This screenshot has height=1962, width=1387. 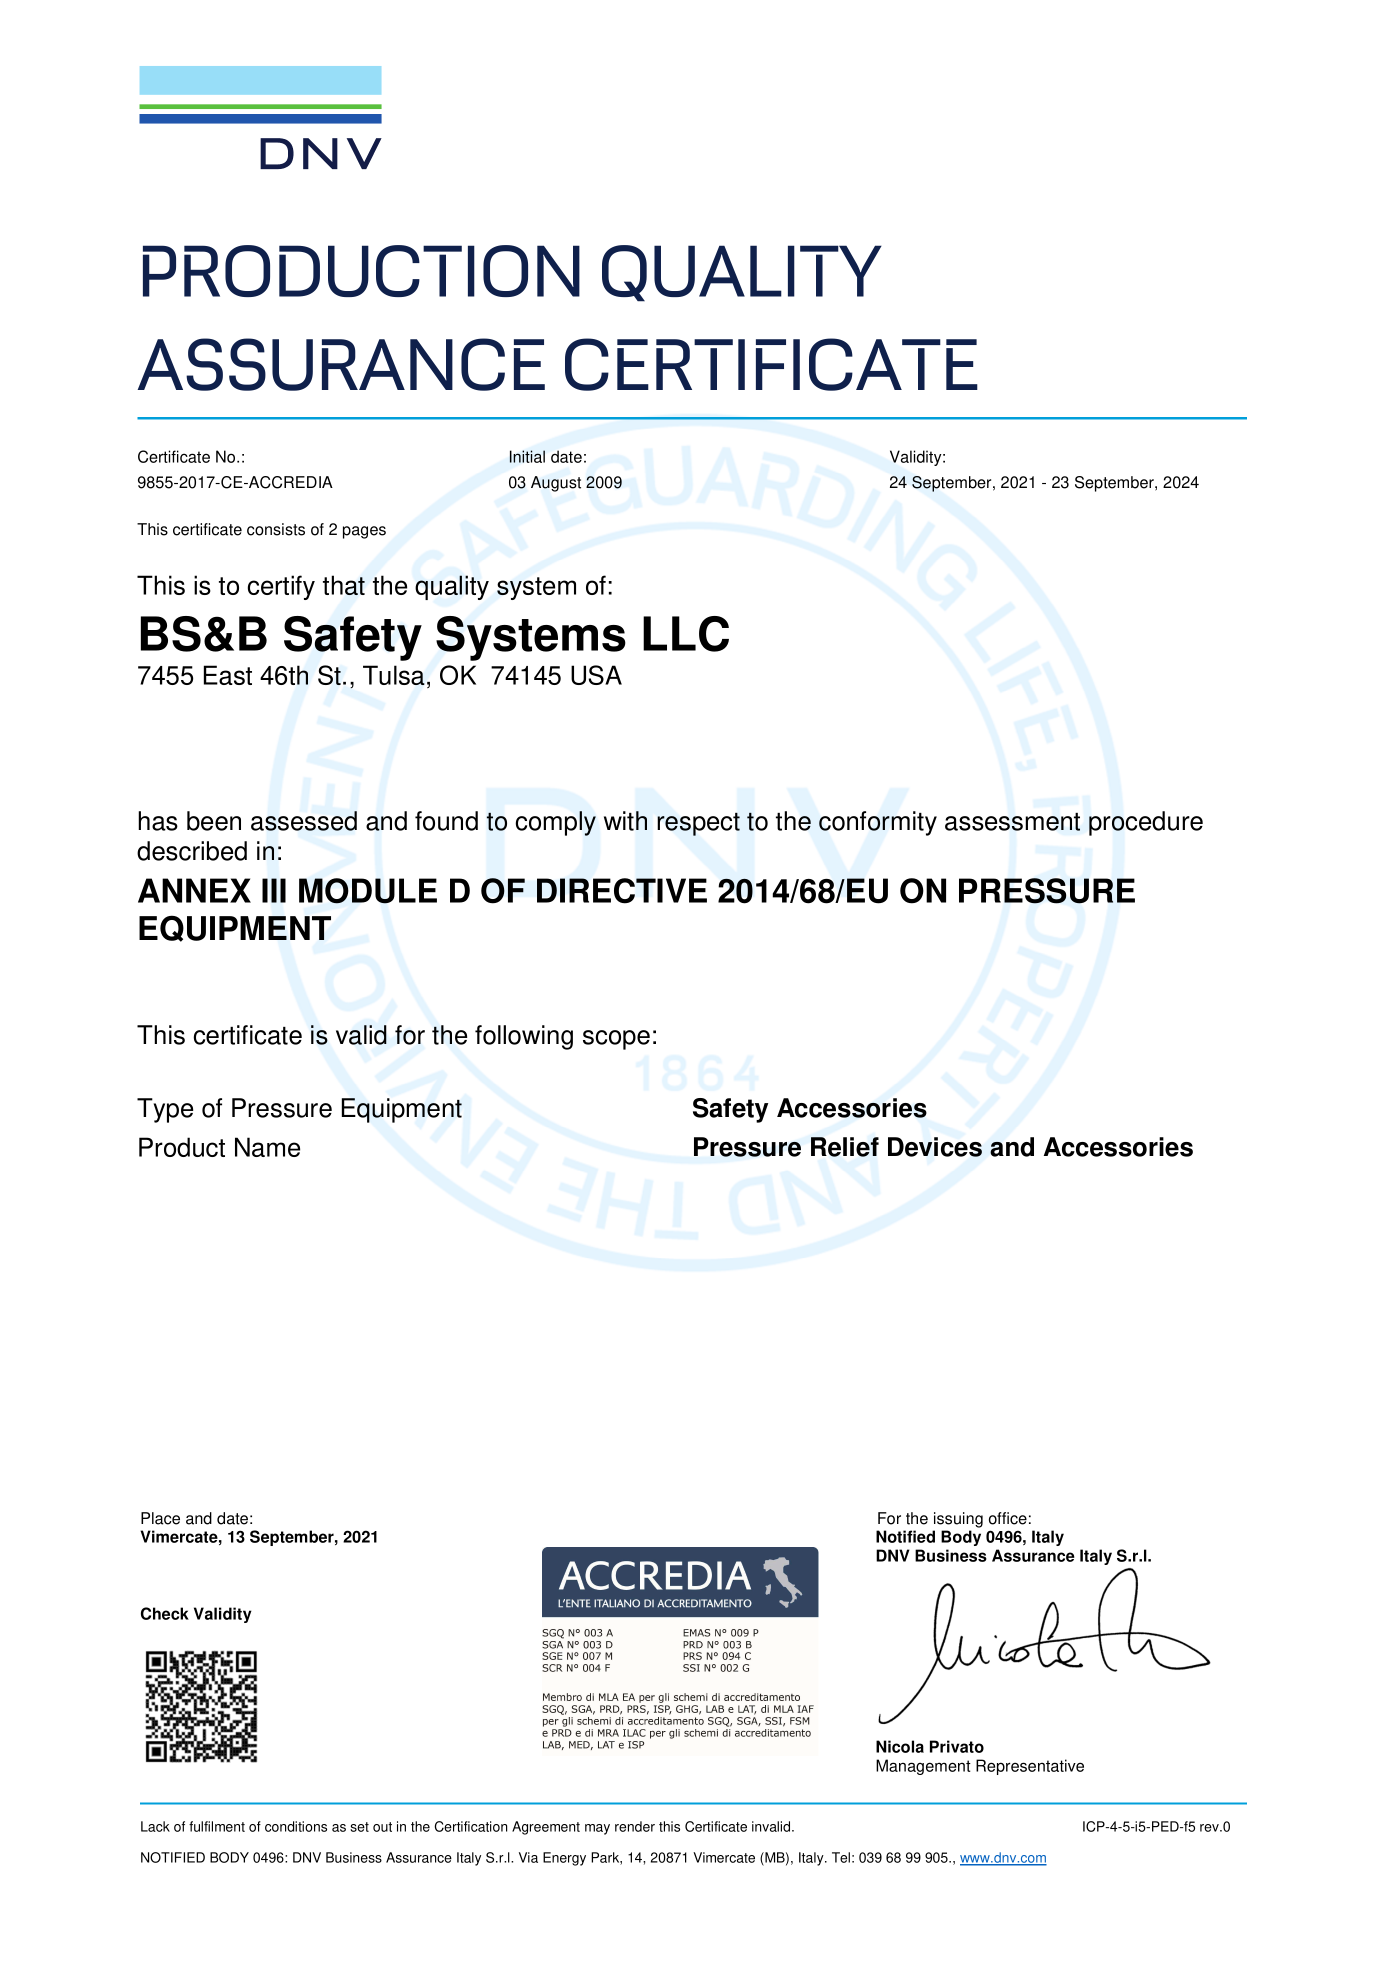 I want to click on August, so click(x=556, y=484).
